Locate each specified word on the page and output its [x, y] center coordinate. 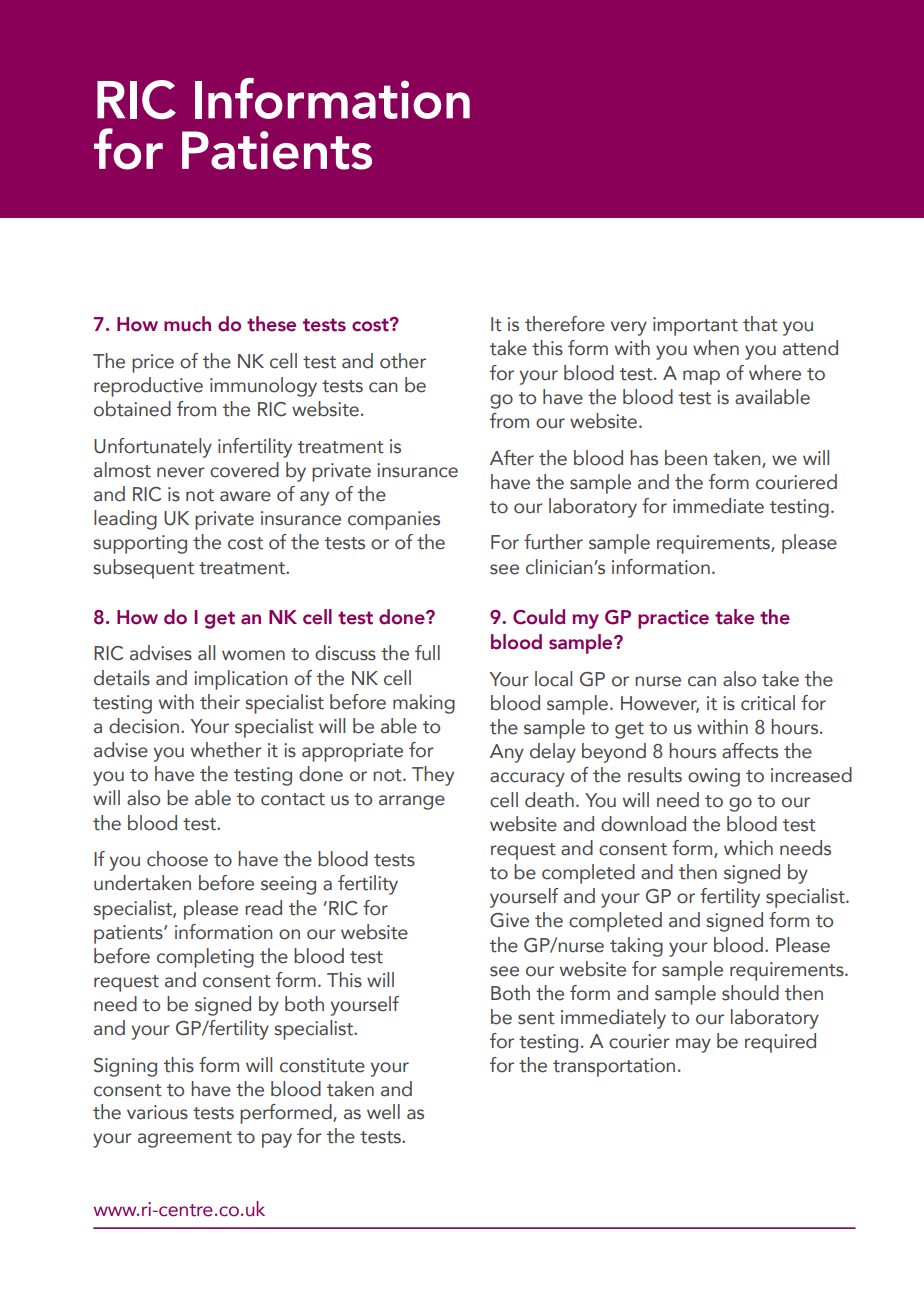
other [403, 361]
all [206, 653]
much [187, 324]
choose [177, 859]
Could [539, 617]
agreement [185, 1139]
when [716, 348]
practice [673, 619]
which [748, 848]
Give [509, 920]
